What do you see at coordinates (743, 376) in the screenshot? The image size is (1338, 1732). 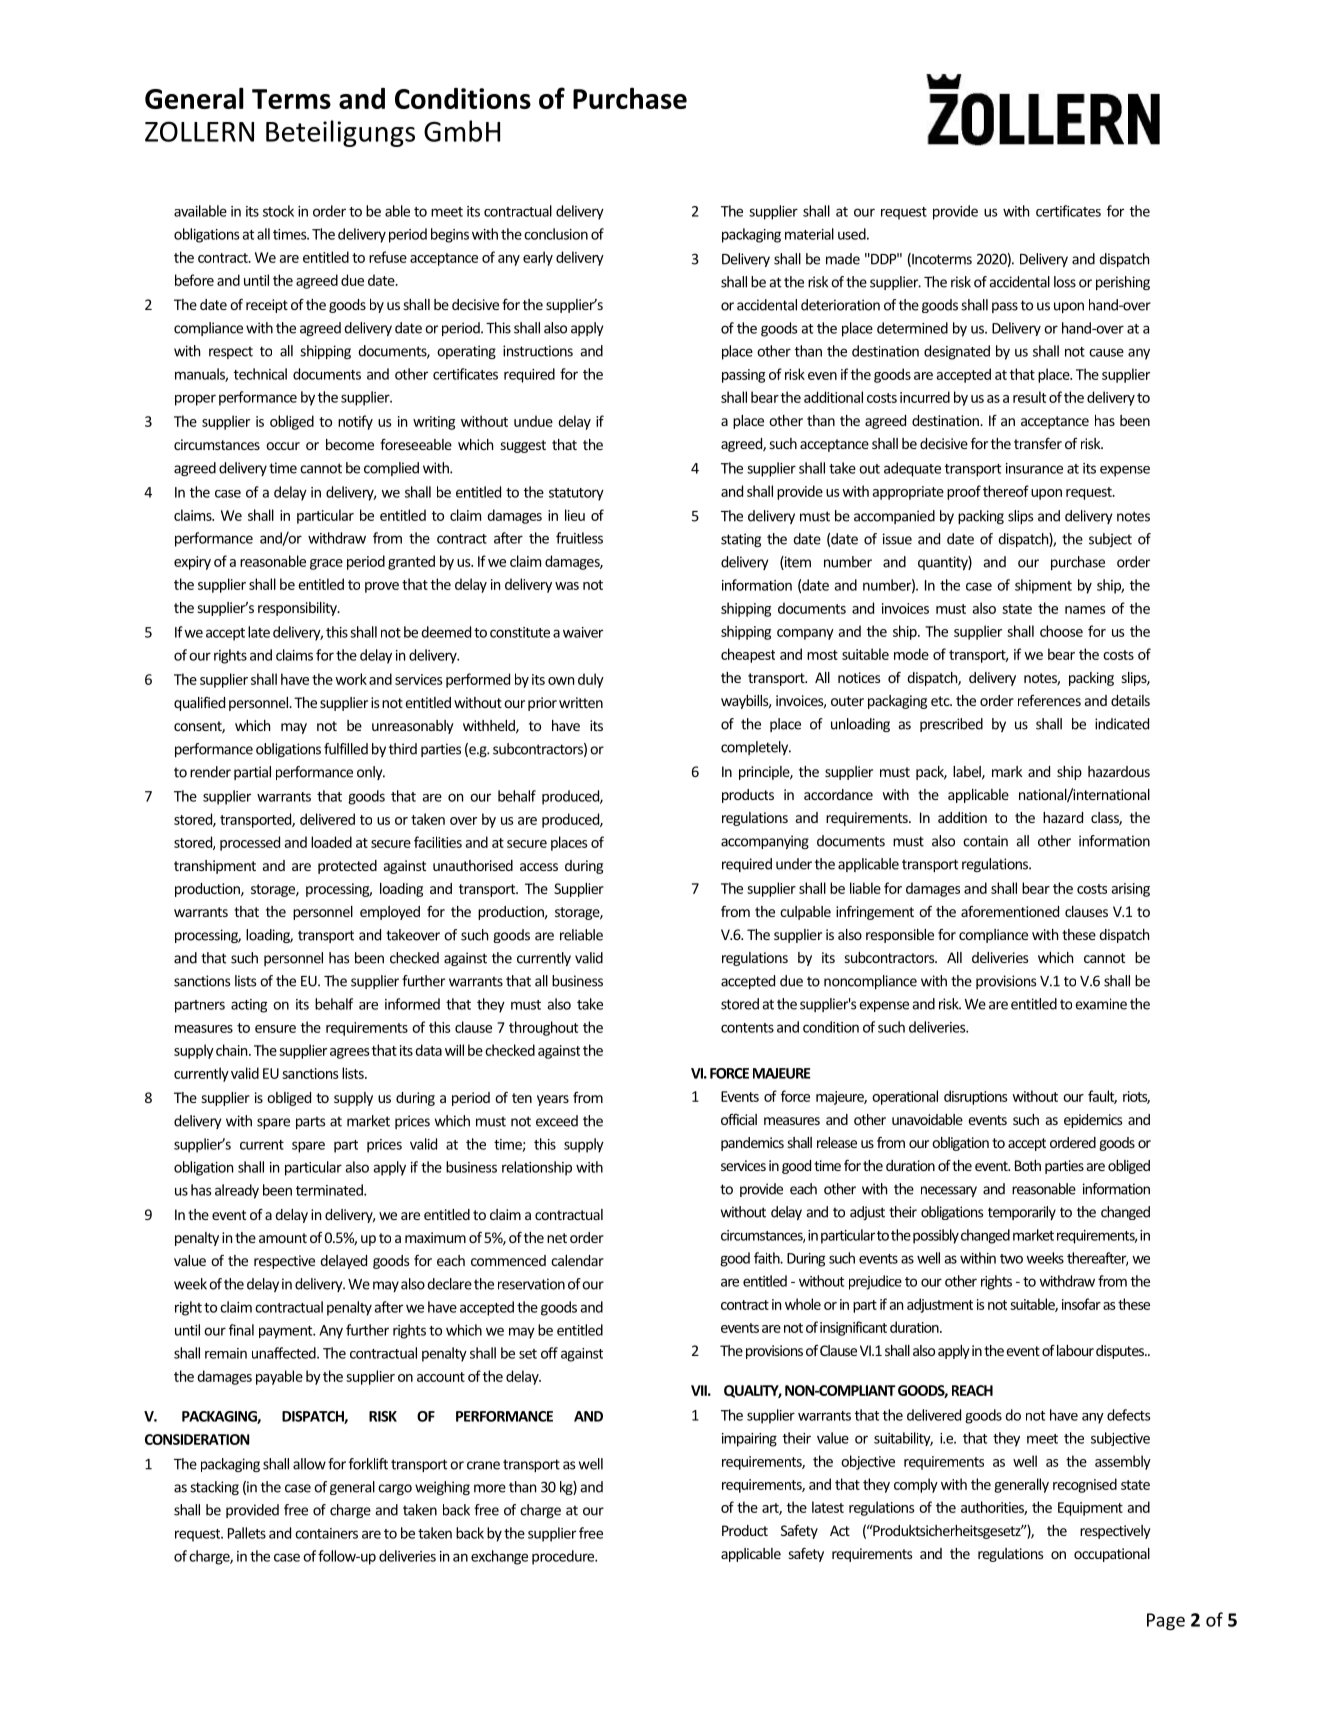 I see `passing` at bounding box center [743, 376].
